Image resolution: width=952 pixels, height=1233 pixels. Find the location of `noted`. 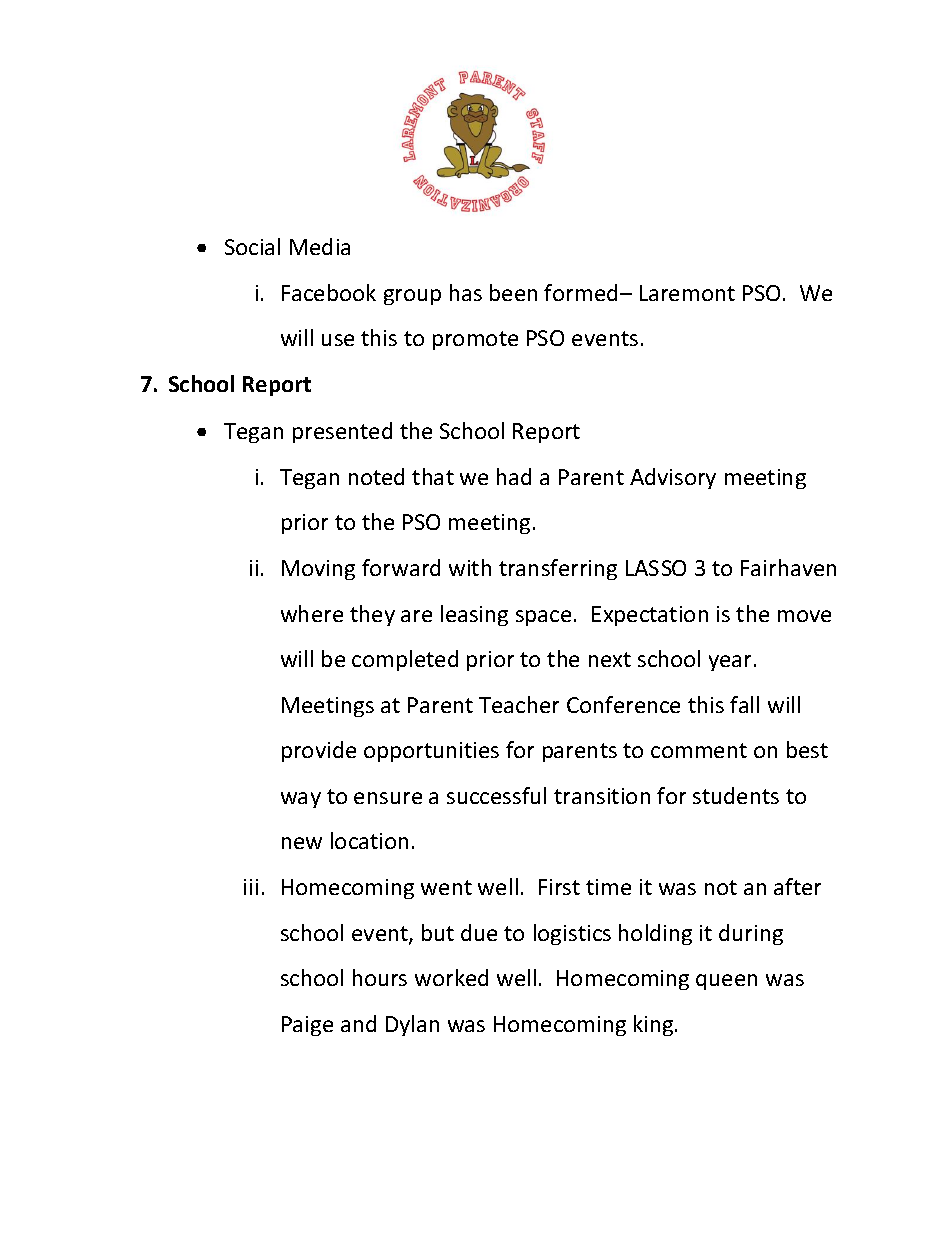

noted is located at coordinates (376, 476).
